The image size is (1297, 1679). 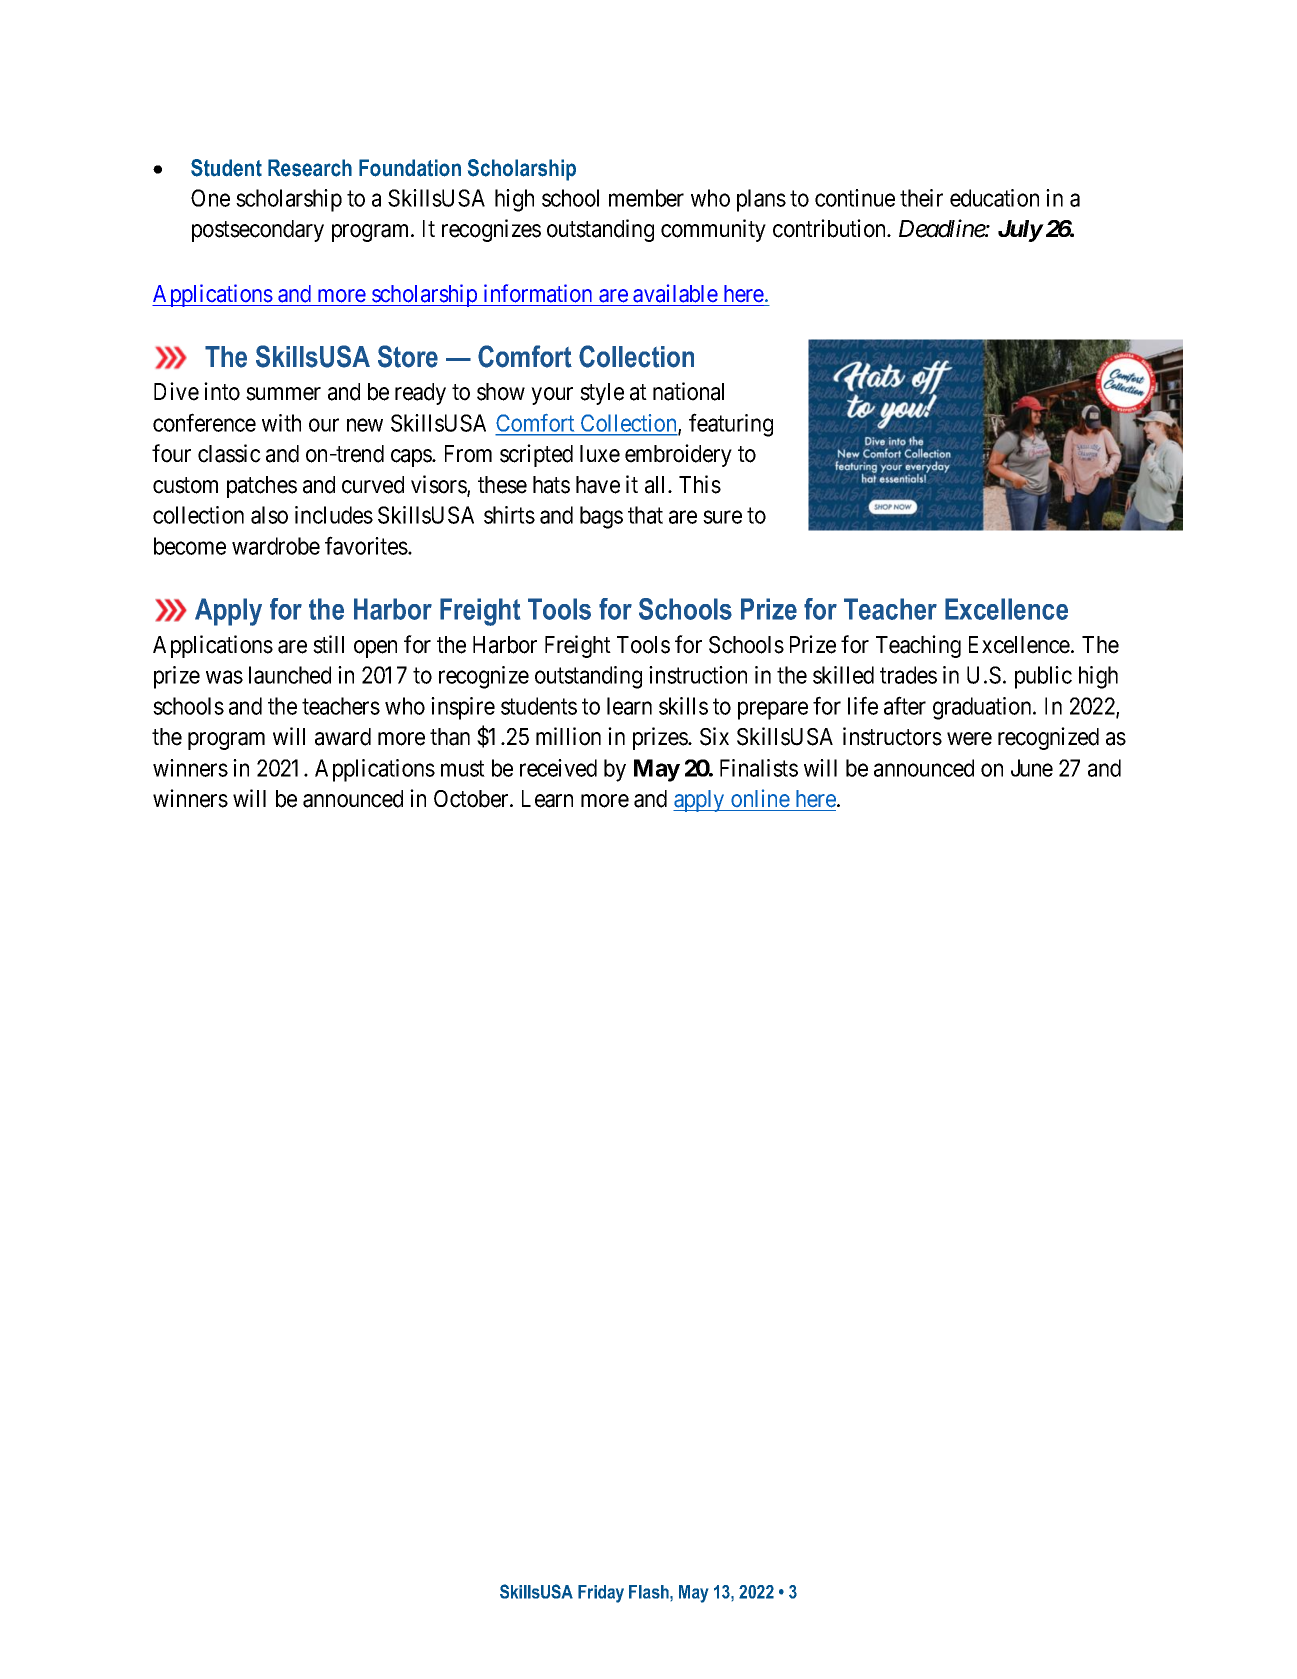 What do you see at coordinates (258, 231) in the screenshot?
I see `postsecondary` at bounding box center [258, 231].
